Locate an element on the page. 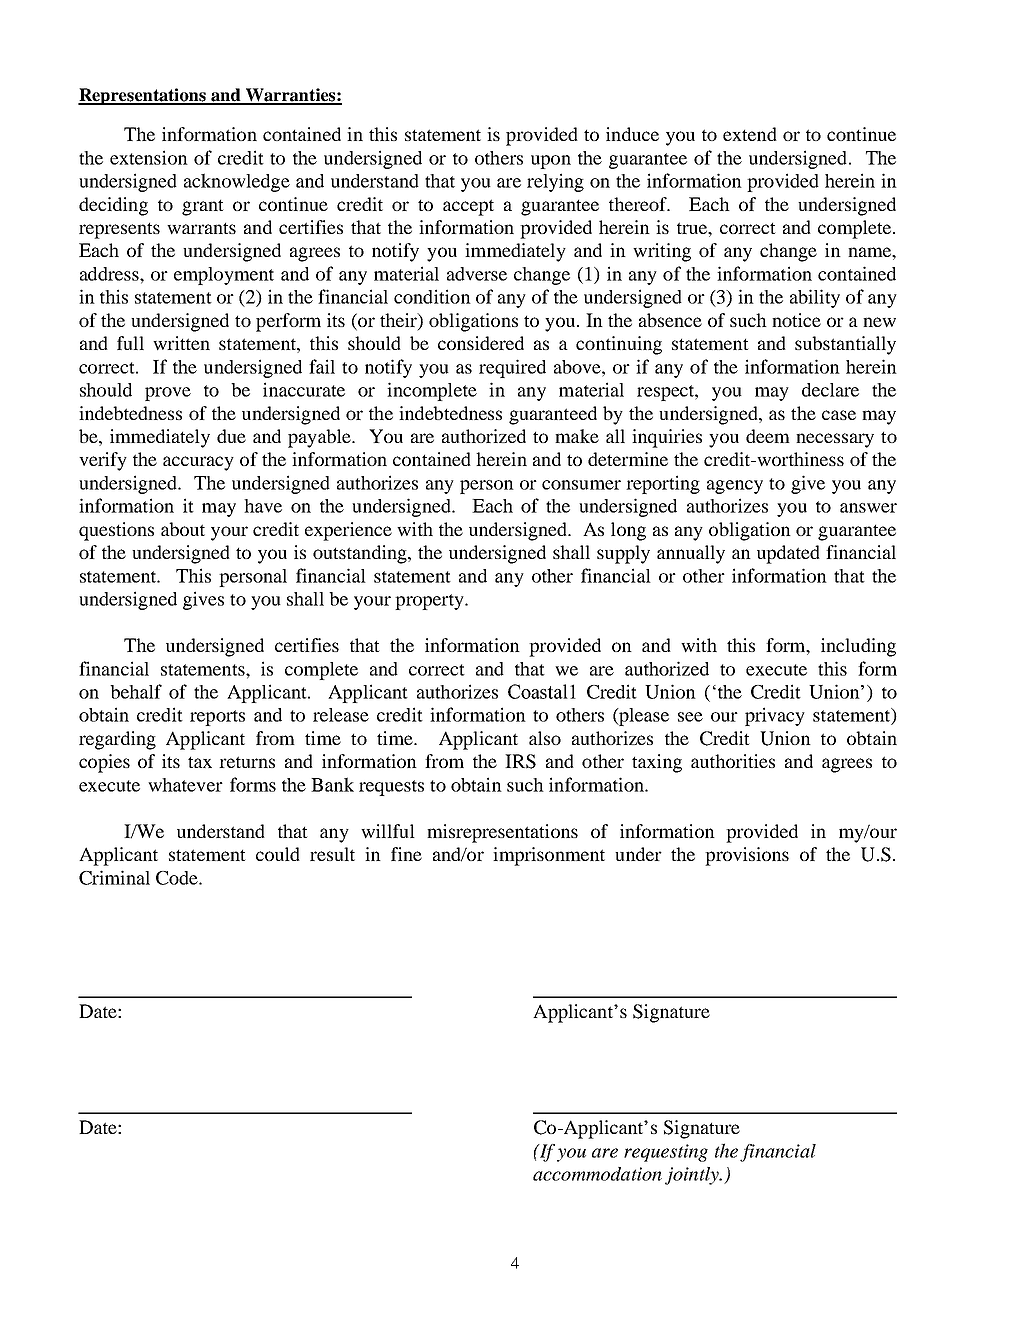 The width and height of the image is (1030, 1333). requesting is located at coordinates (666, 1153).
